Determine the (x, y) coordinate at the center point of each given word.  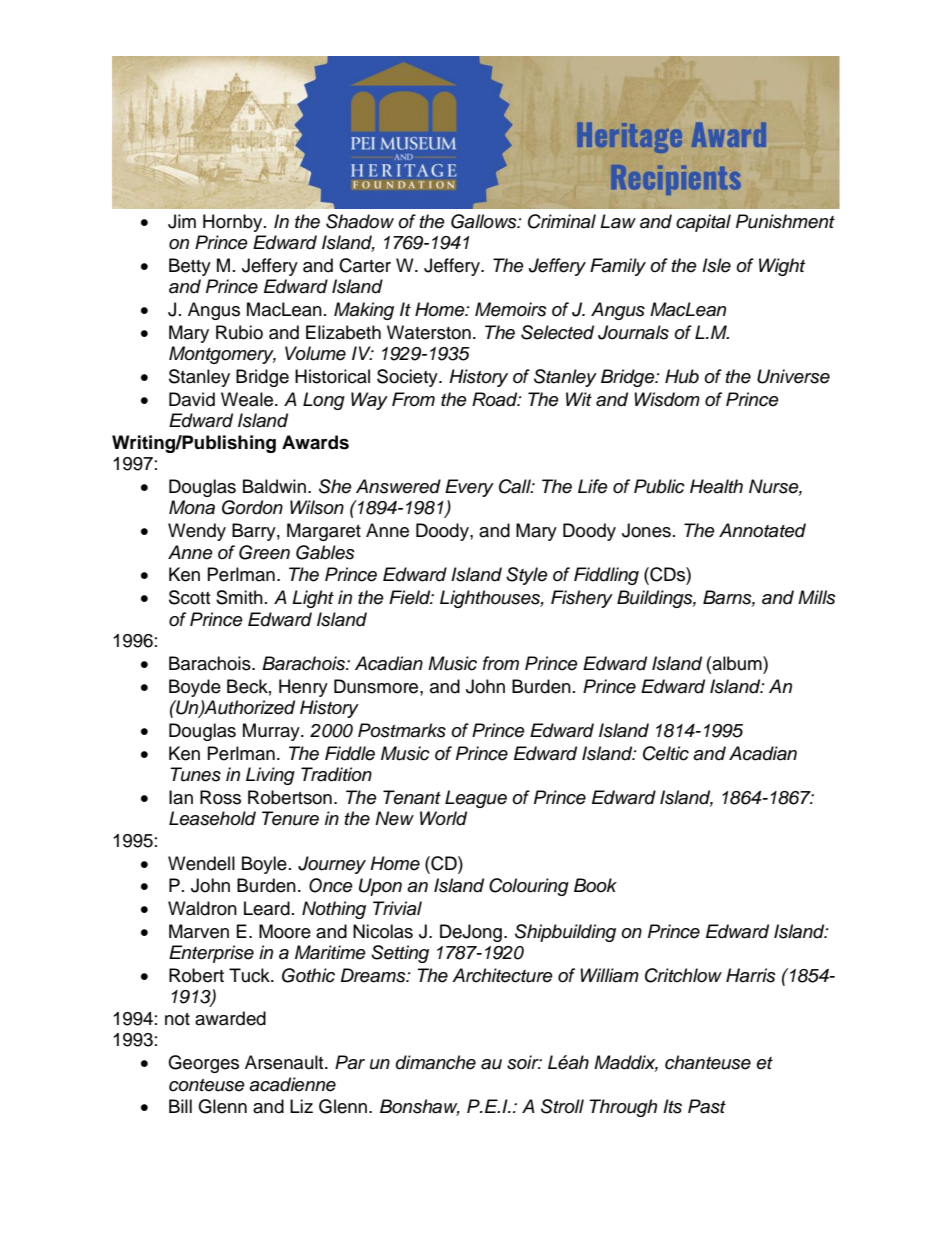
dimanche (436, 1062)
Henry (303, 688)
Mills (817, 597)
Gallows (485, 221)
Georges (203, 1064)
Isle (716, 265)
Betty (190, 267)
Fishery (582, 599)
